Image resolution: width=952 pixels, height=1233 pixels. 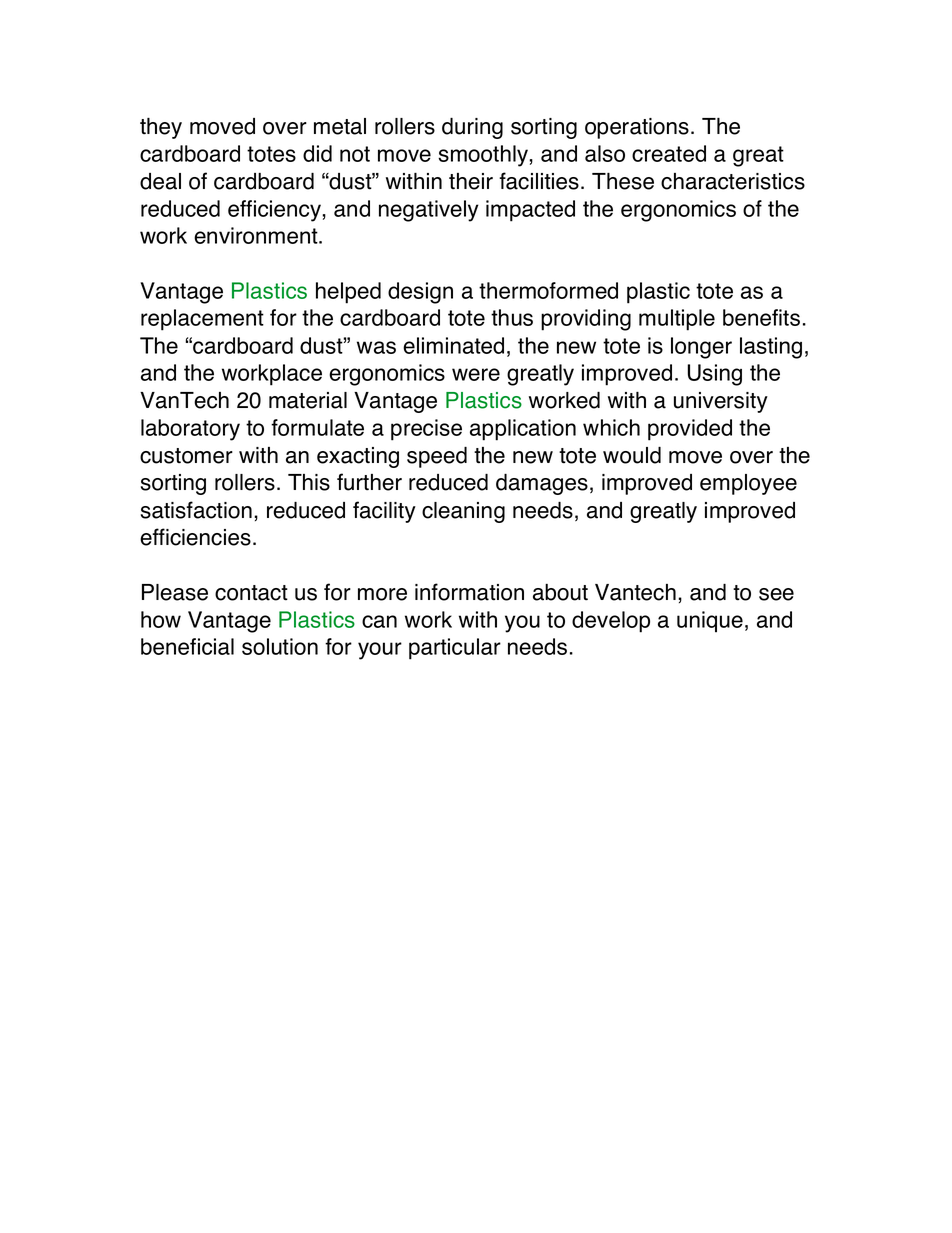 What do you see at coordinates (280, 646) in the document?
I see `solution` at bounding box center [280, 646].
